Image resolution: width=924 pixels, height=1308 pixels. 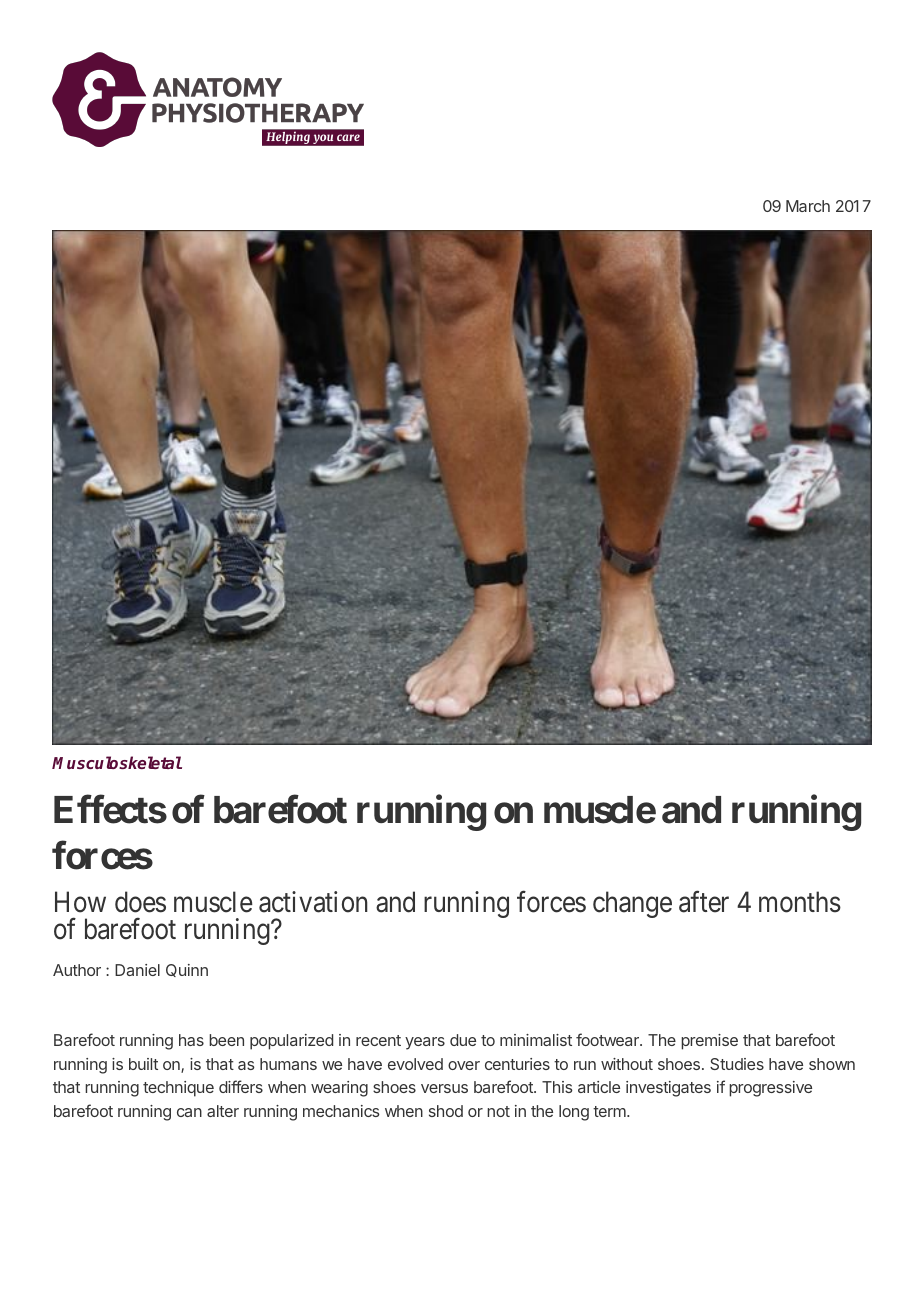 What do you see at coordinates (632, 904) in the screenshot?
I see `change` at bounding box center [632, 904].
